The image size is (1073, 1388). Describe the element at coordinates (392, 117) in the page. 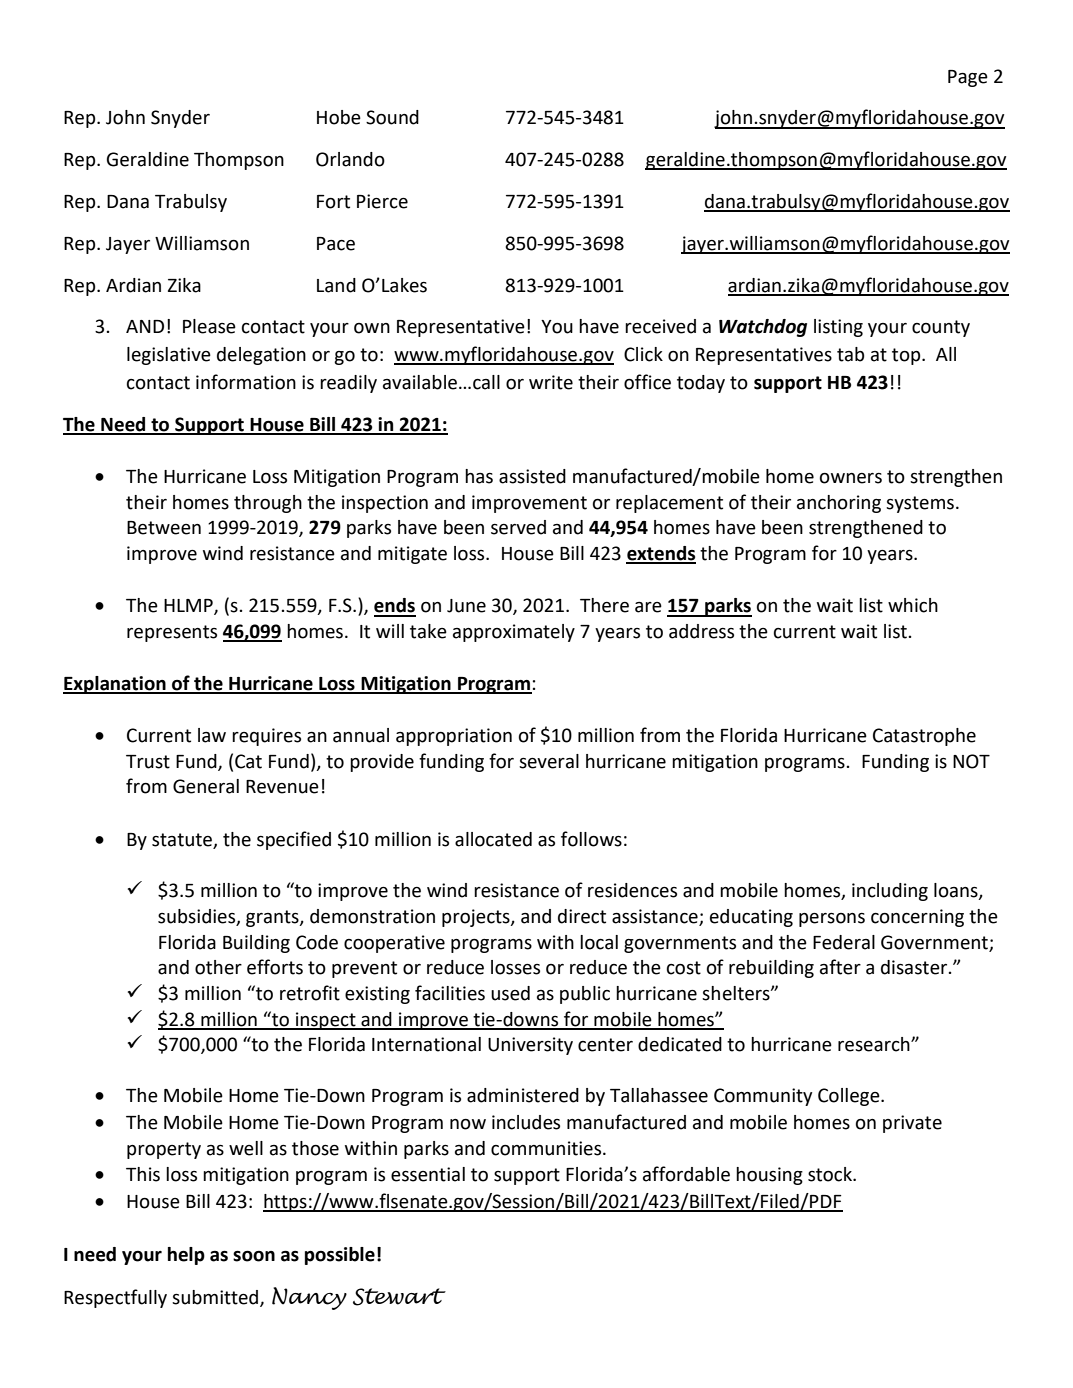

I see `Sound` at that location.
